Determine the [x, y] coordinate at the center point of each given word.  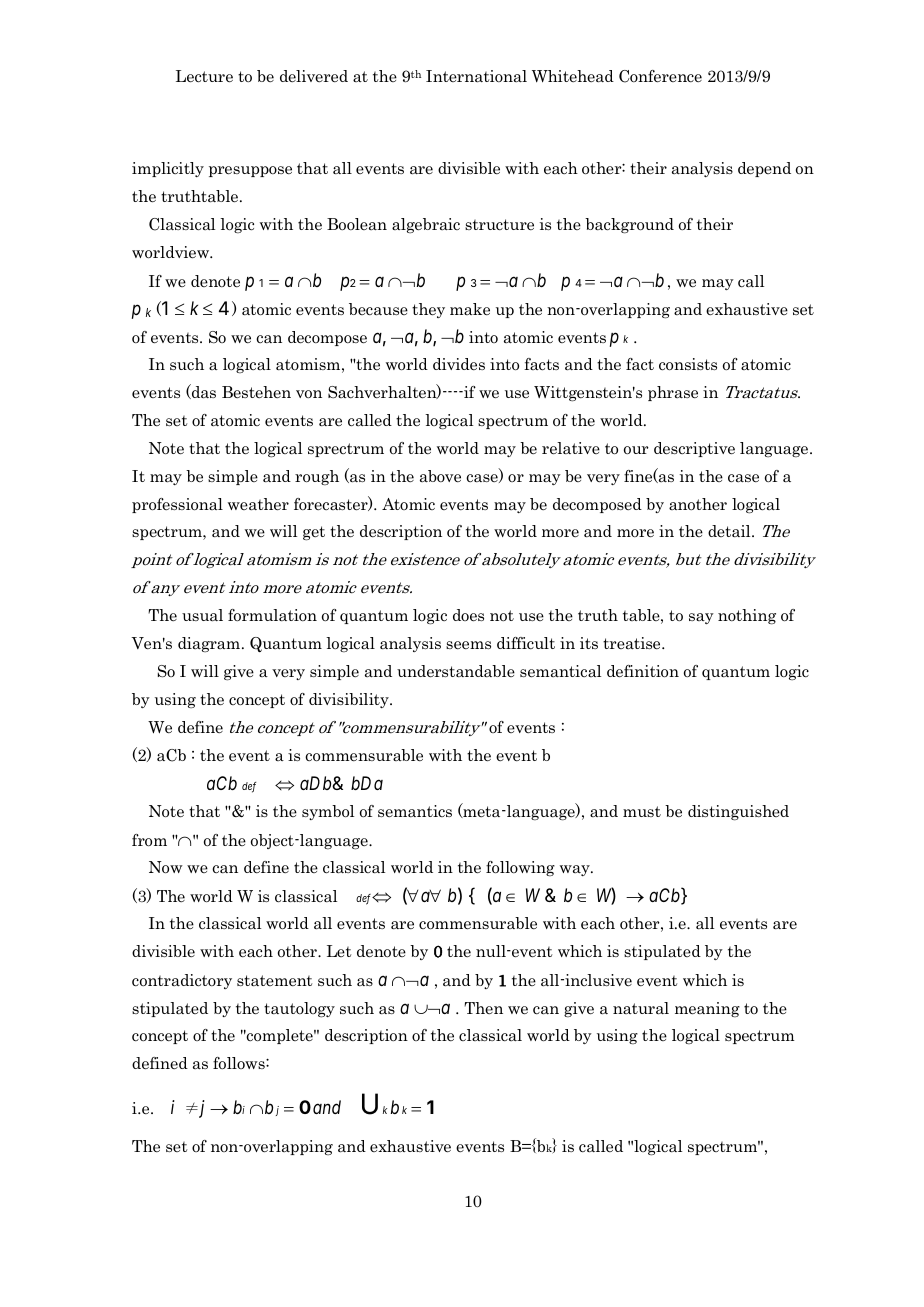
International [476, 76]
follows [240, 1063]
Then [483, 1008]
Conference [660, 76]
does [468, 615]
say [701, 618]
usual [202, 615]
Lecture [204, 76]
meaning [707, 1009]
